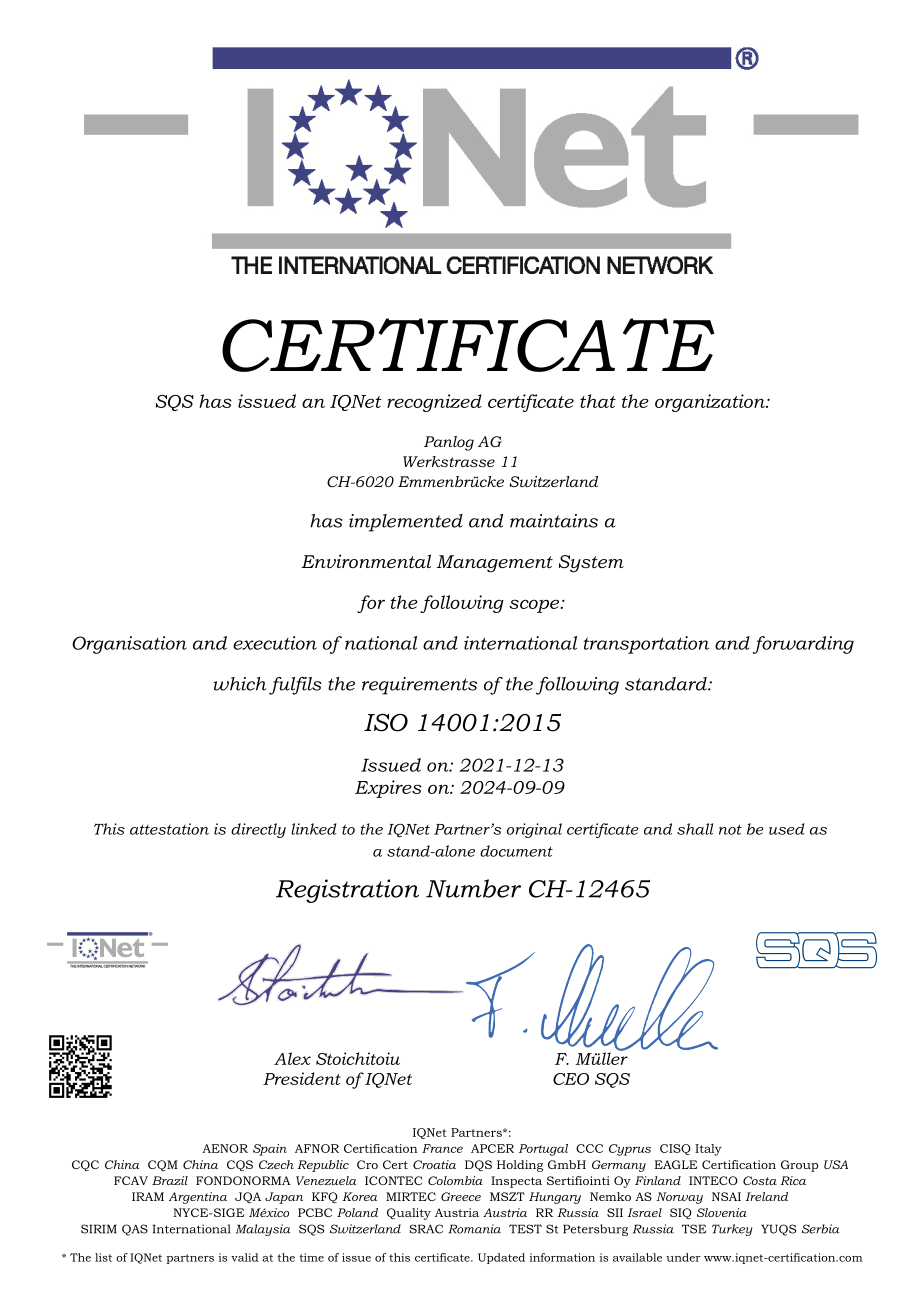 This page has width=924, height=1308. I want to click on CEO, so click(571, 1079).
